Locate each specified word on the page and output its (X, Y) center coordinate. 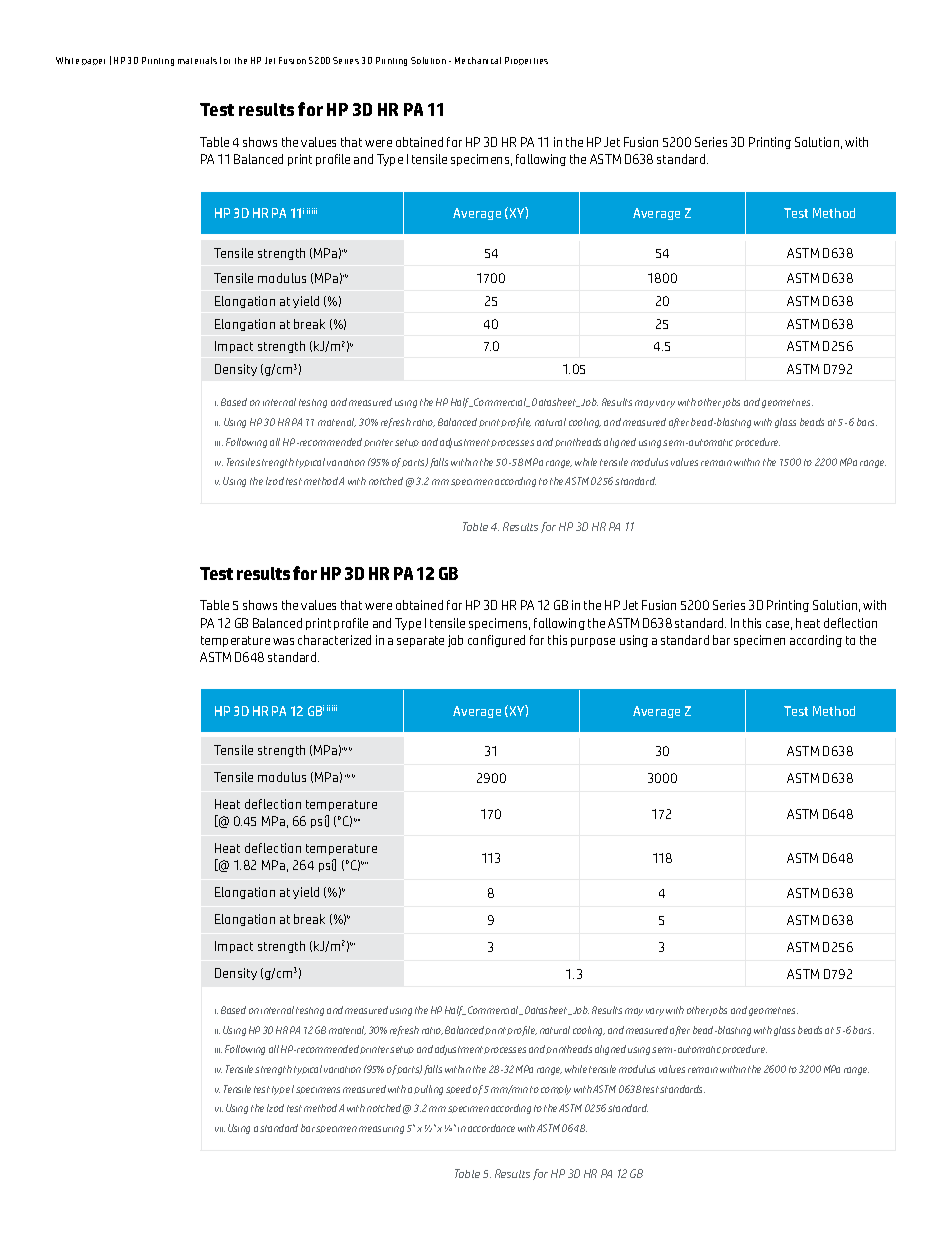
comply (556, 1090)
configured (496, 641)
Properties (526, 61)
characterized (334, 640)
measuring (381, 1130)
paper (93, 62)
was (283, 641)
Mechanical (478, 60)
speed (458, 1089)
